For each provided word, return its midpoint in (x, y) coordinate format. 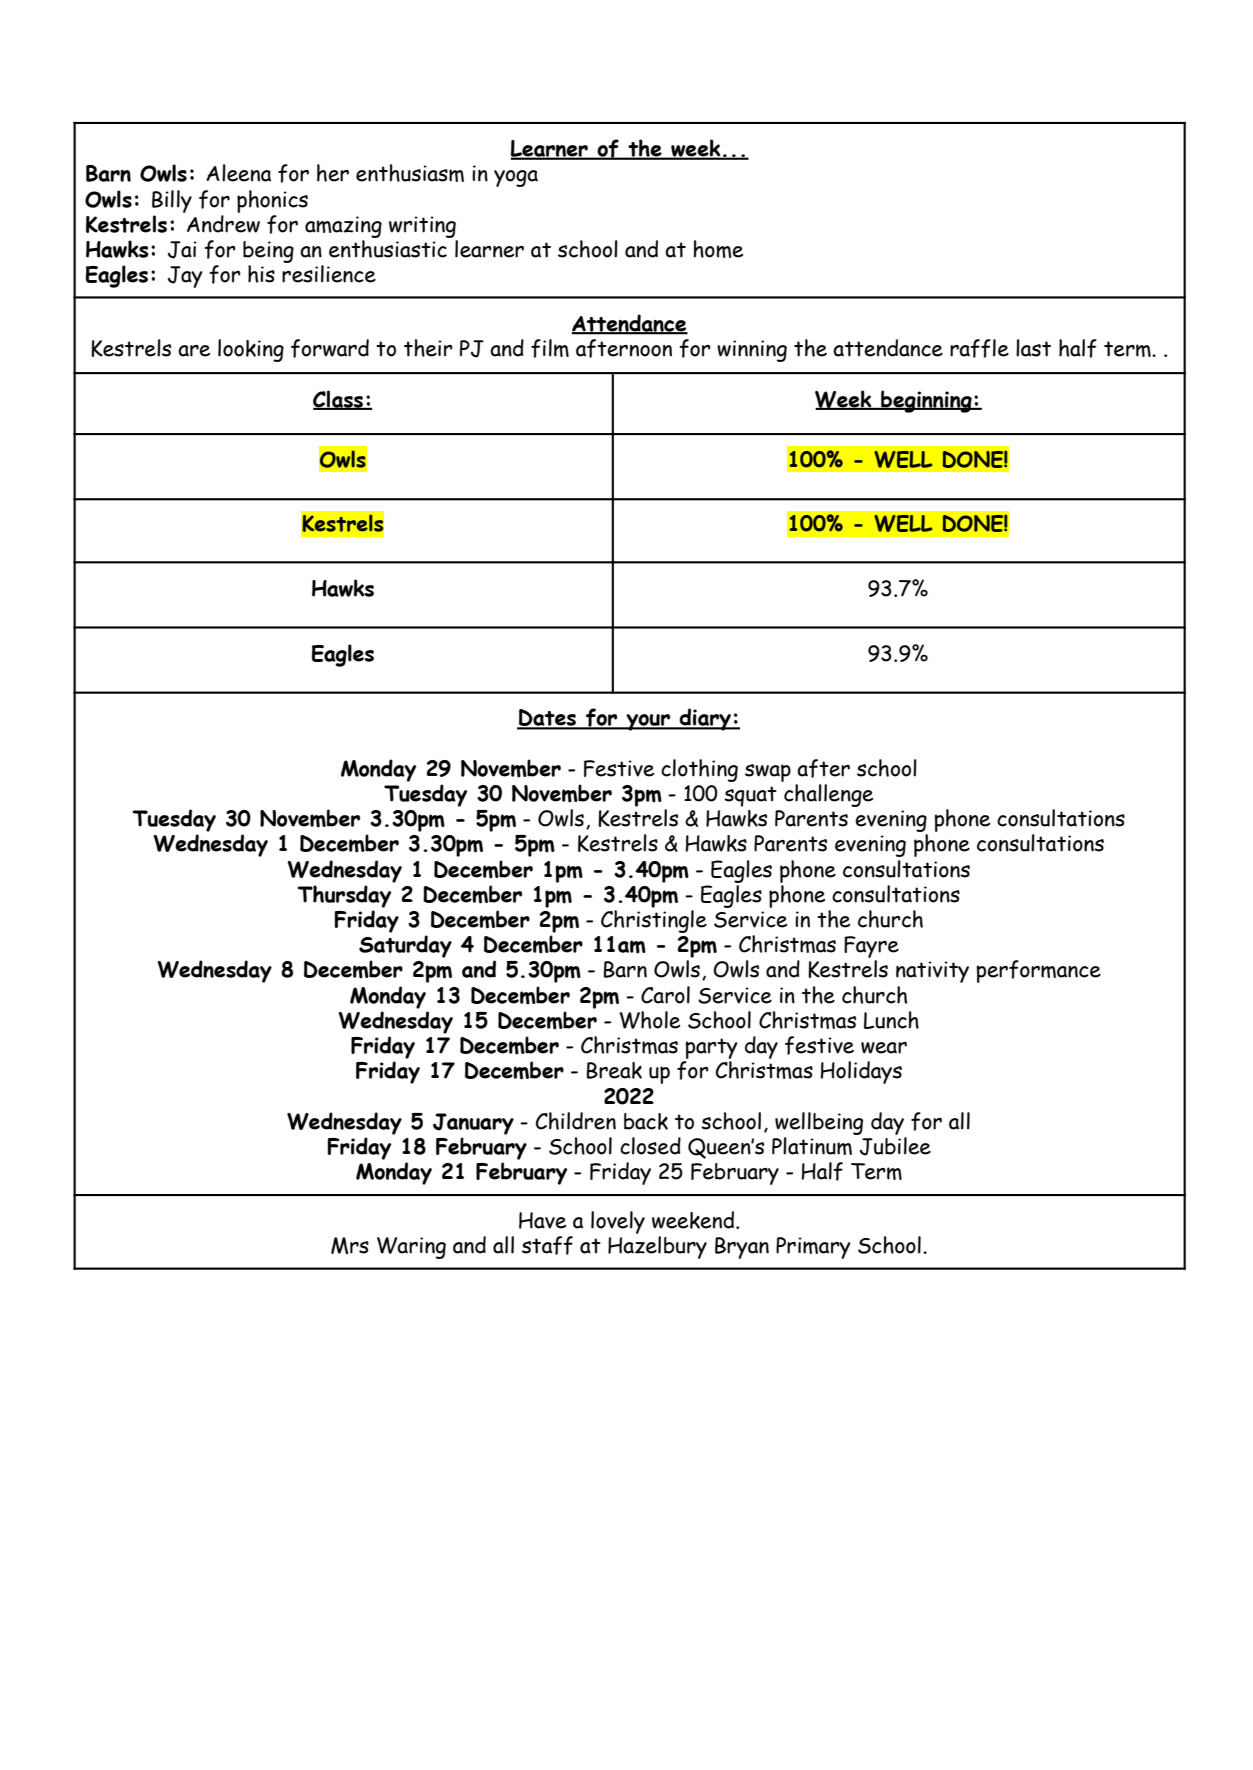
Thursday (344, 896)
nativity (932, 972)
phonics (272, 201)
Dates (547, 719)
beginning (926, 401)
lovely (618, 1222)
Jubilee (895, 1146)
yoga (516, 178)
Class (339, 400)
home (718, 249)
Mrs (350, 1245)
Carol (665, 995)
